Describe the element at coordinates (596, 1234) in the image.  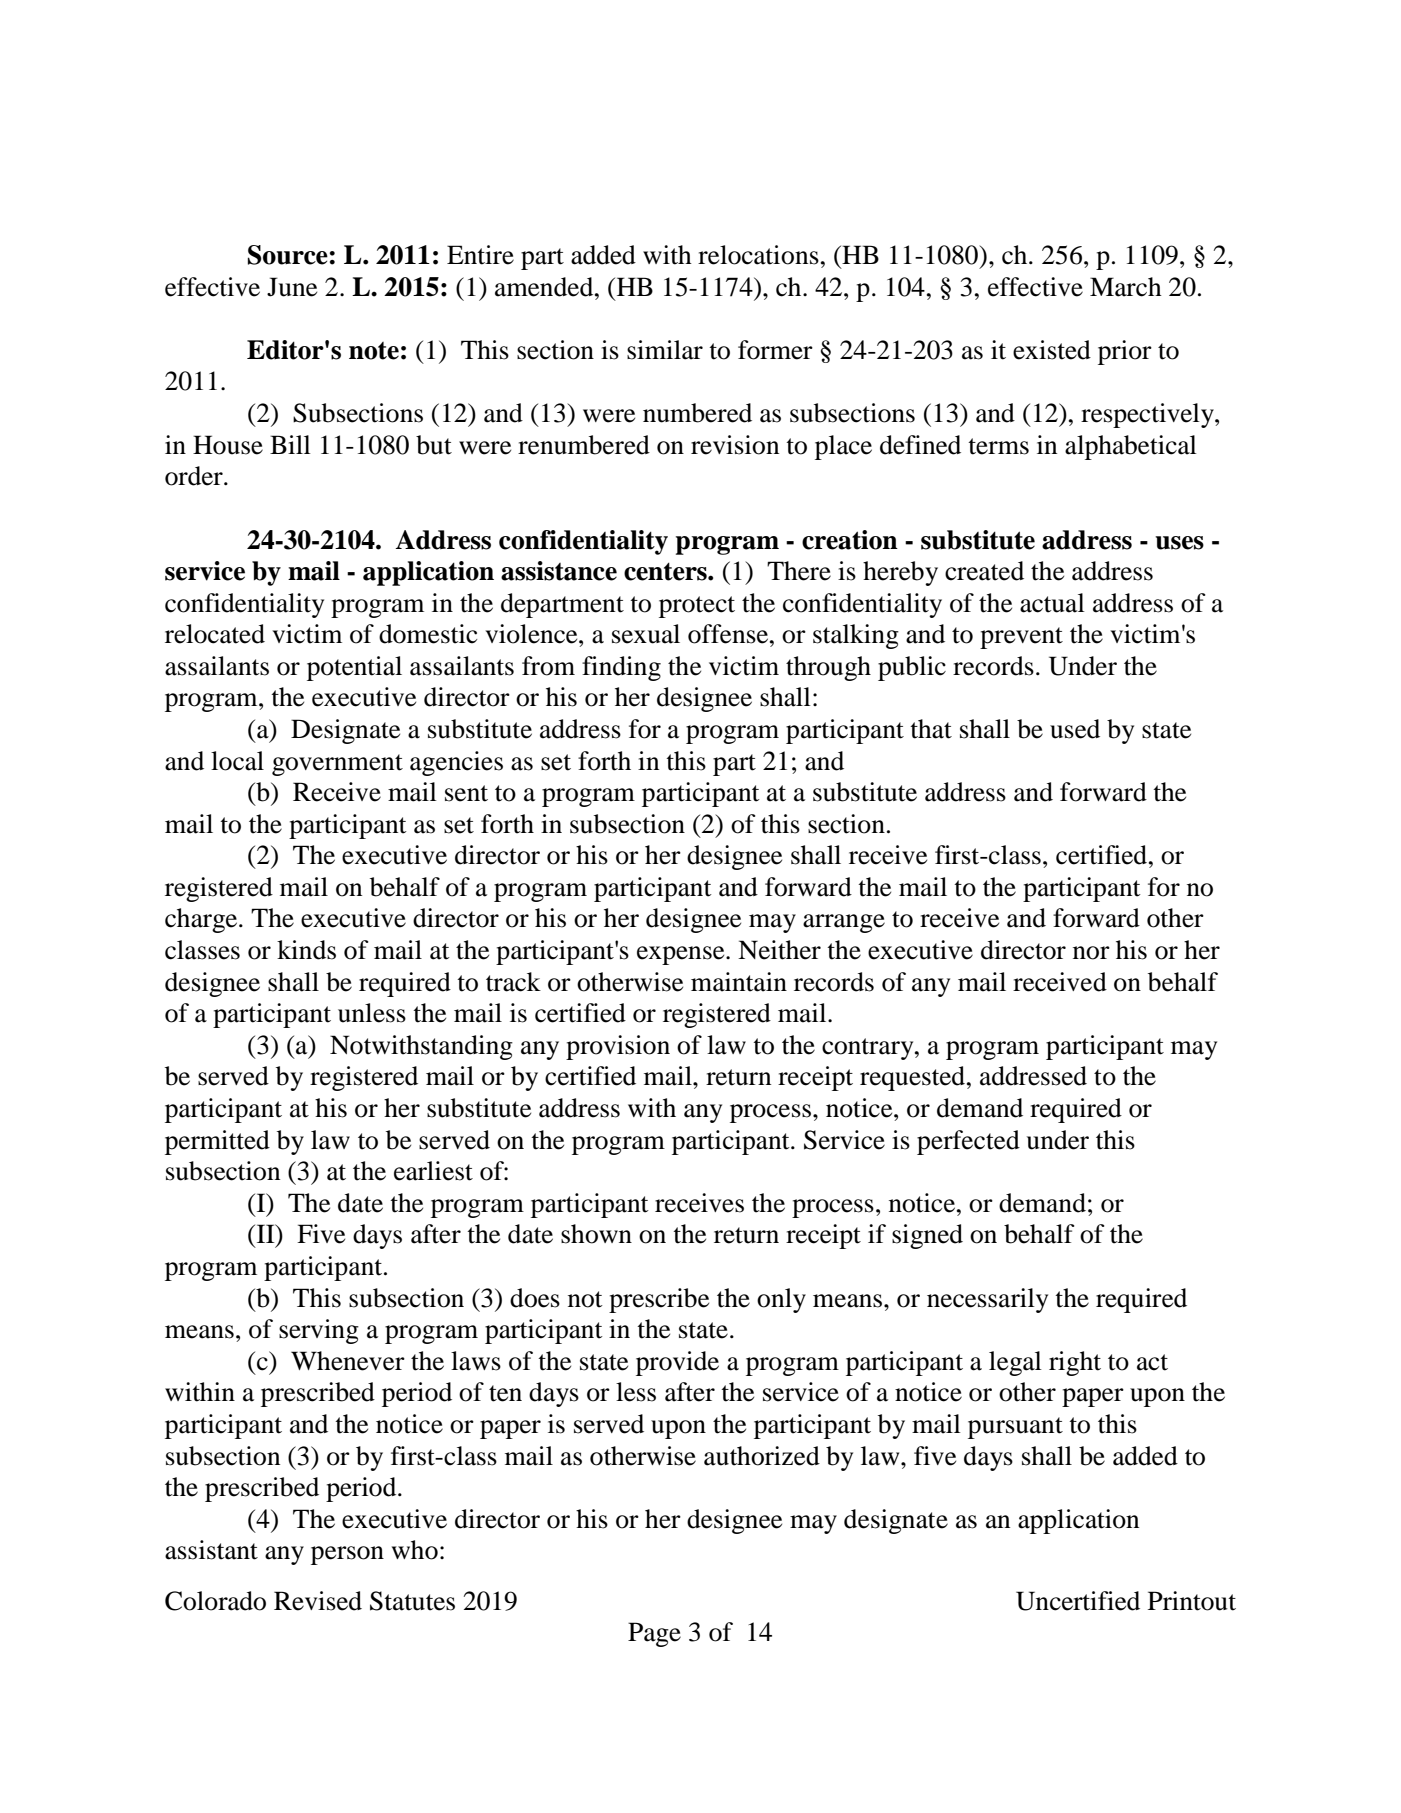
I see `shown` at that location.
